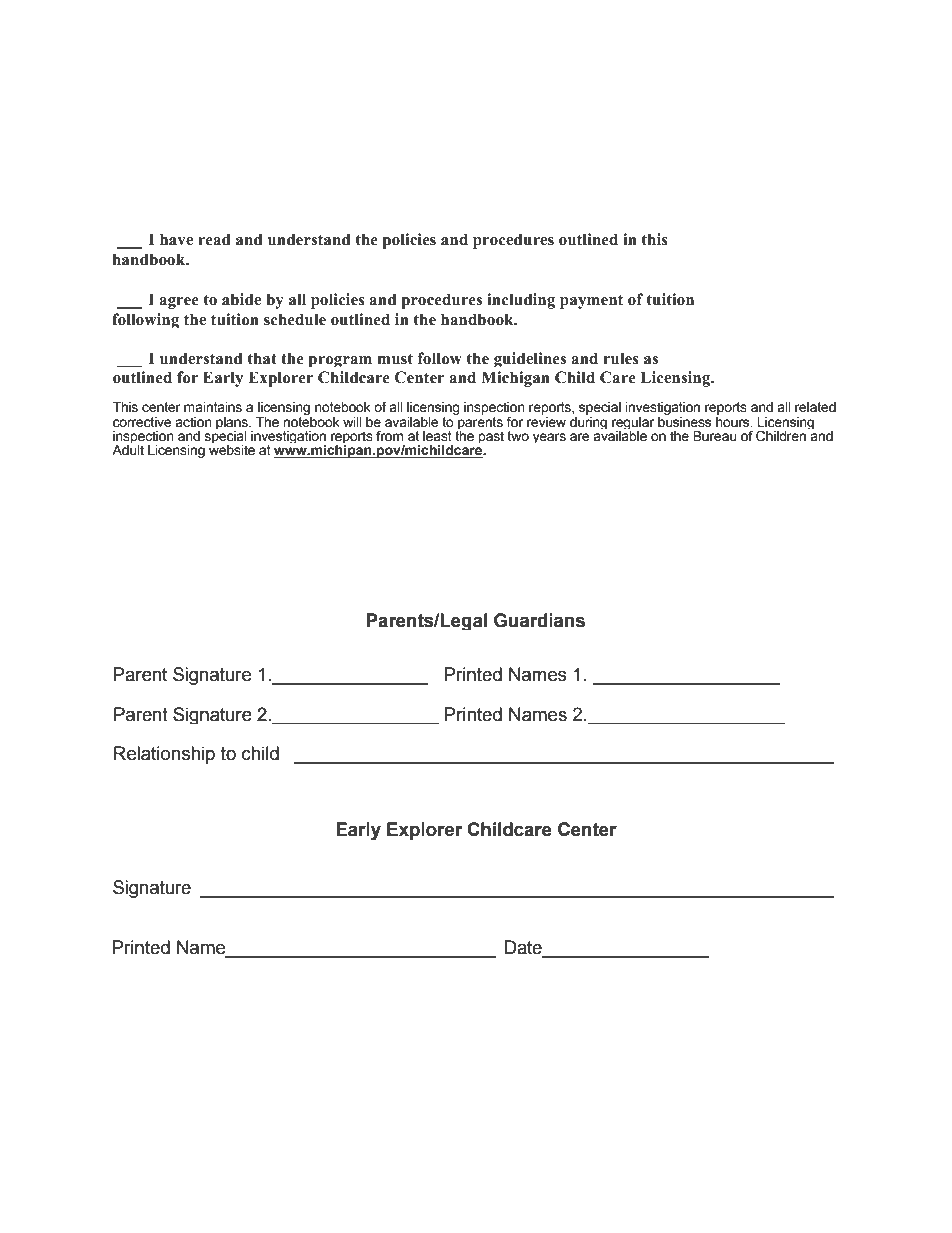  I want to click on years, so click(549, 438).
